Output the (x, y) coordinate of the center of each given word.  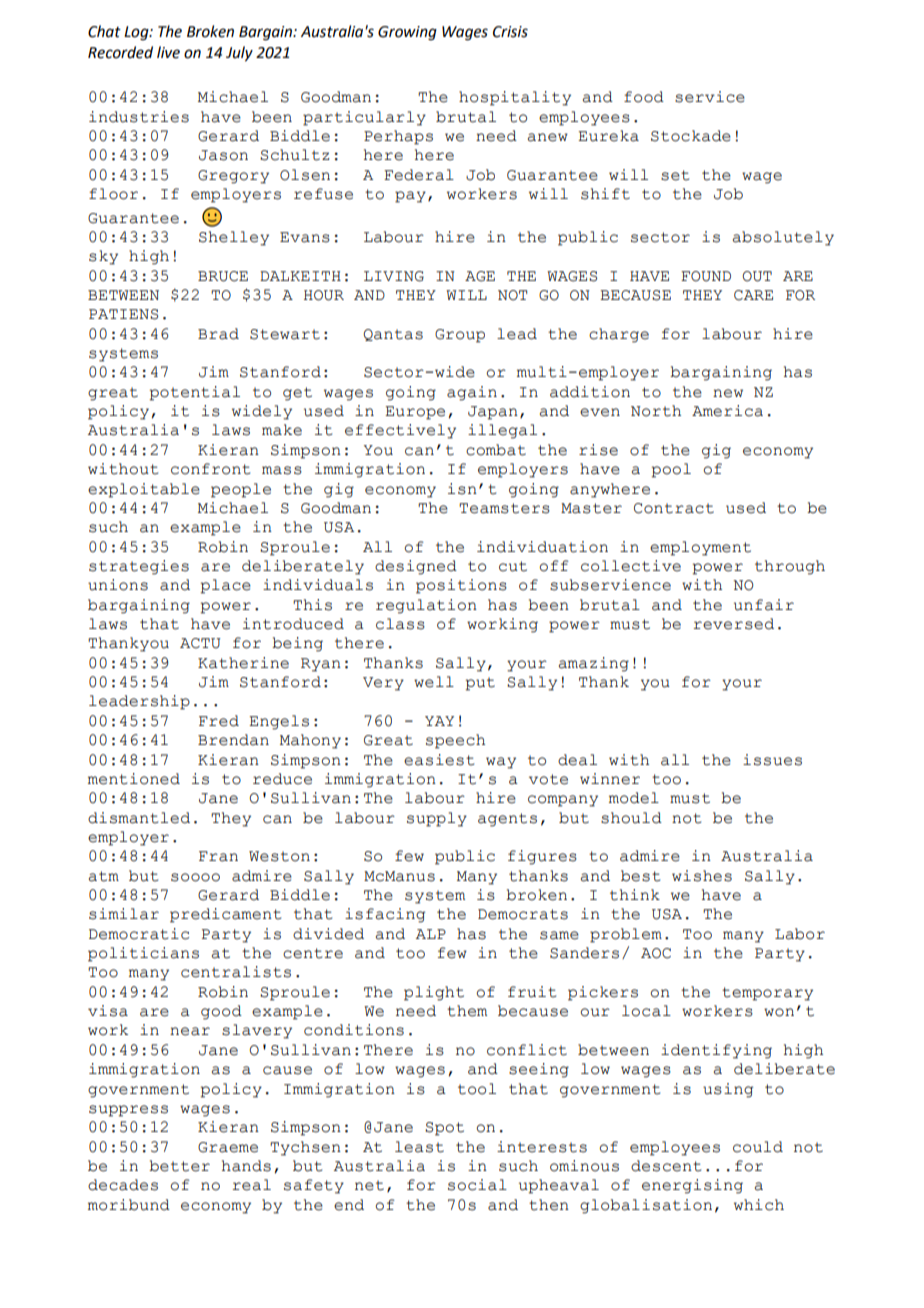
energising (692, 1186)
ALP (431, 934)
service (710, 97)
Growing (407, 33)
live (168, 52)
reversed (733, 624)
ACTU (200, 643)
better (179, 1166)
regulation (426, 606)
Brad (218, 334)
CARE (753, 295)
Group (460, 336)
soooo (195, 877)
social (477, 1185)
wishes (702, 876)
